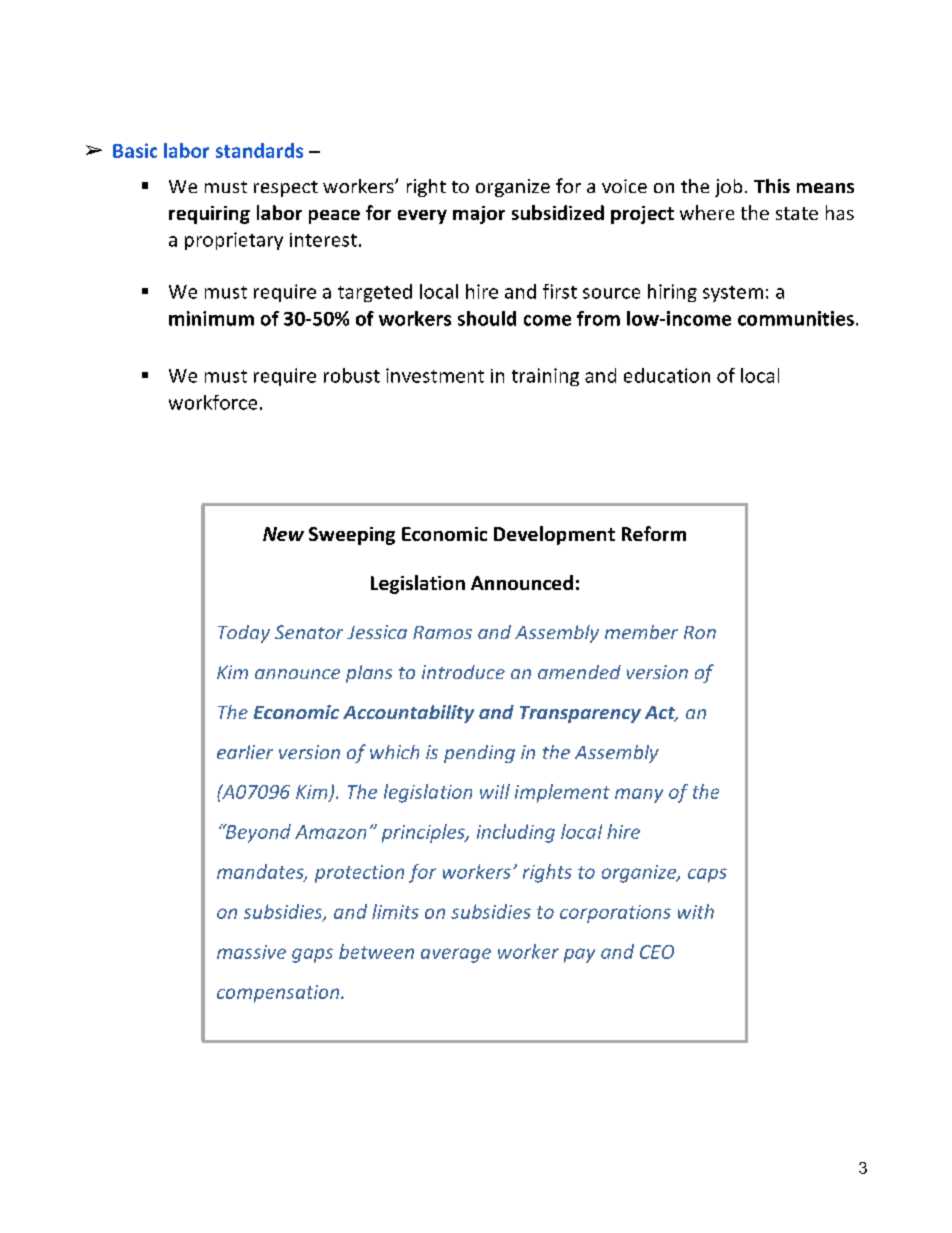 The height and width of the screenshot is (1233, 952). I want to click on standards, so click(259, 150).
